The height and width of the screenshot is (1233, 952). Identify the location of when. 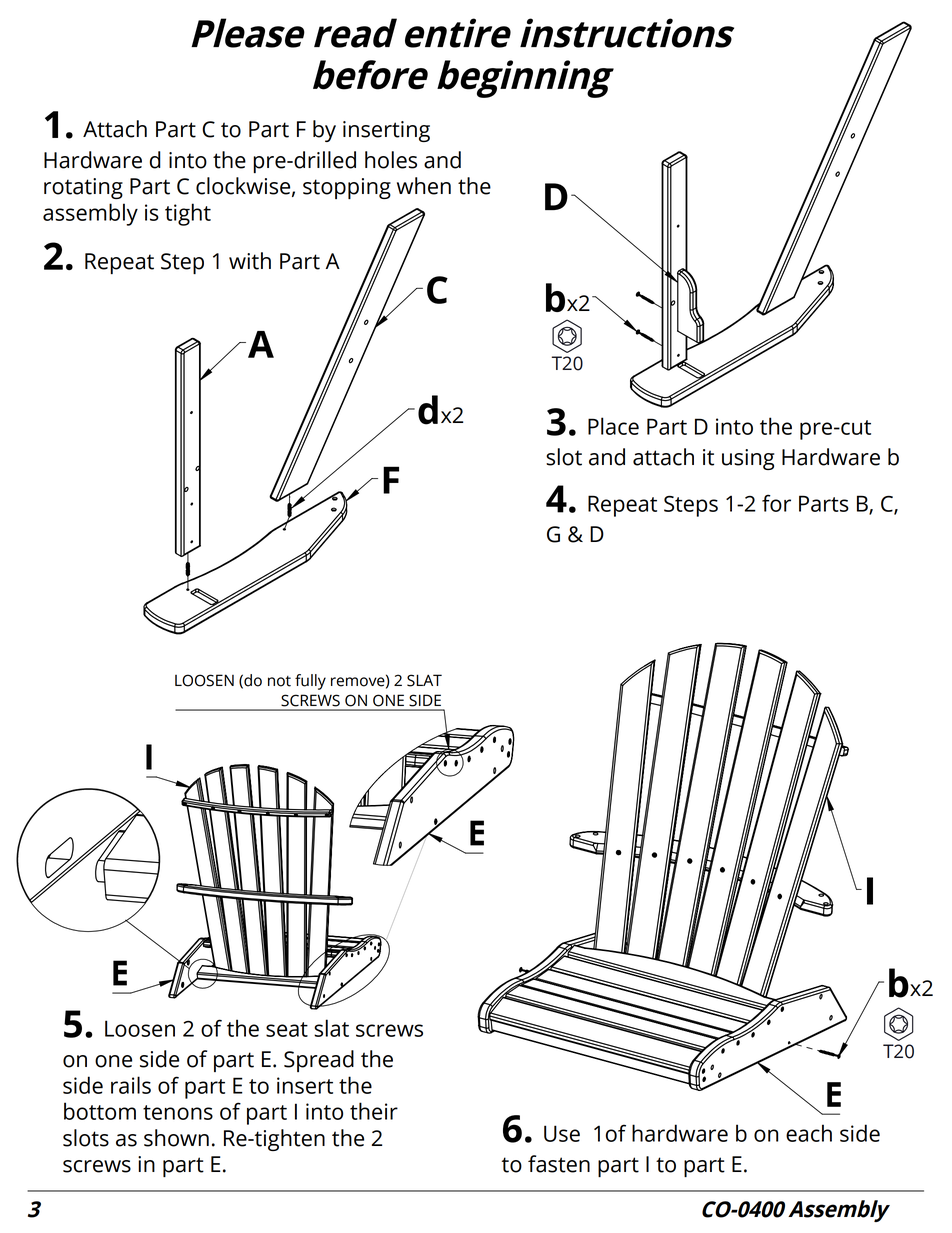
(424, 186).
